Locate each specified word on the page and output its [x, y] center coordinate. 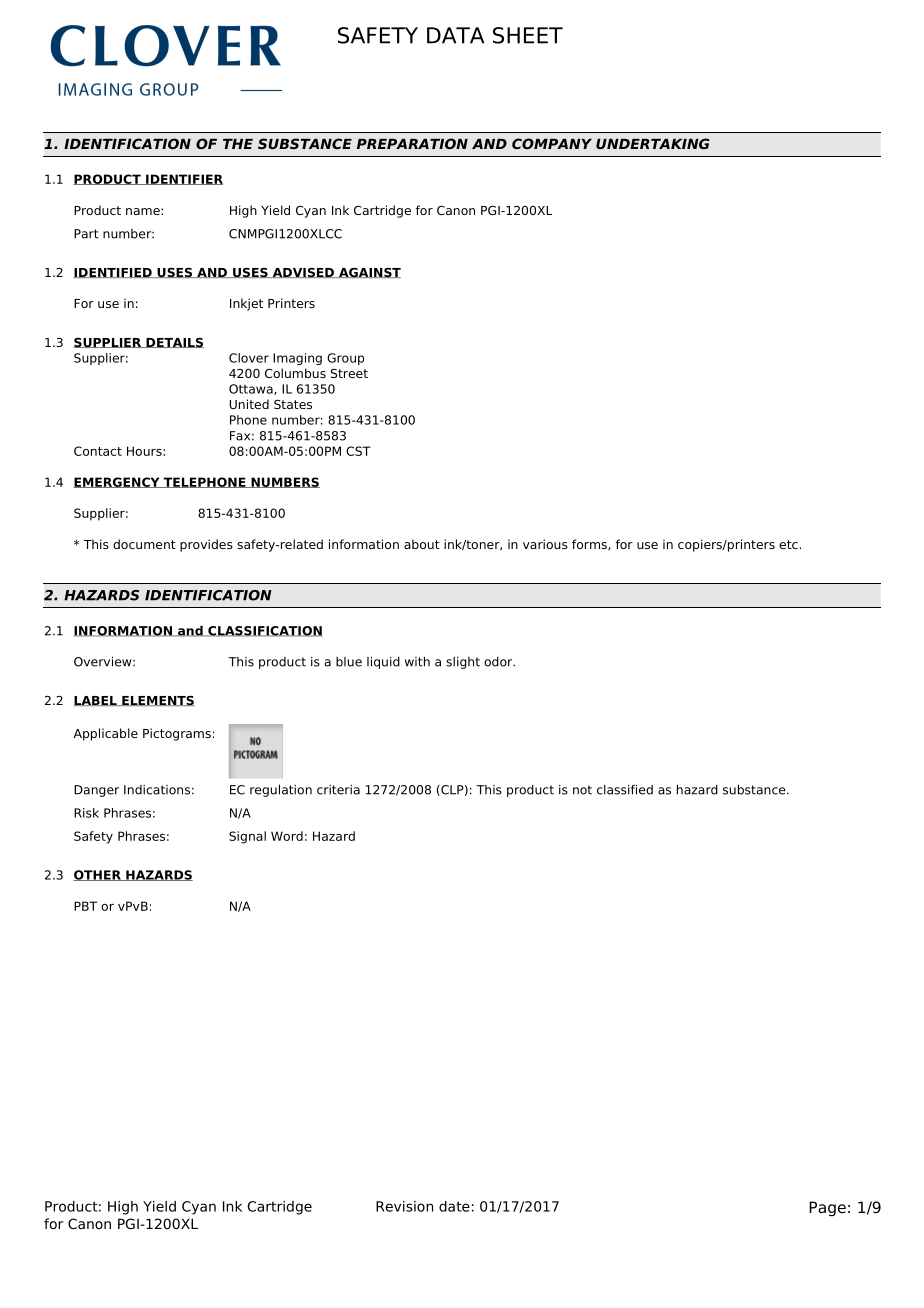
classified [625, 790]
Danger [96, 791]
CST [358, 451]
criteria [338, 790]
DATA [455, 35]
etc [788, 544]
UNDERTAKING [652, 143]
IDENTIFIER [183, 179]
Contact [98, 451]
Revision [404, 1206]
